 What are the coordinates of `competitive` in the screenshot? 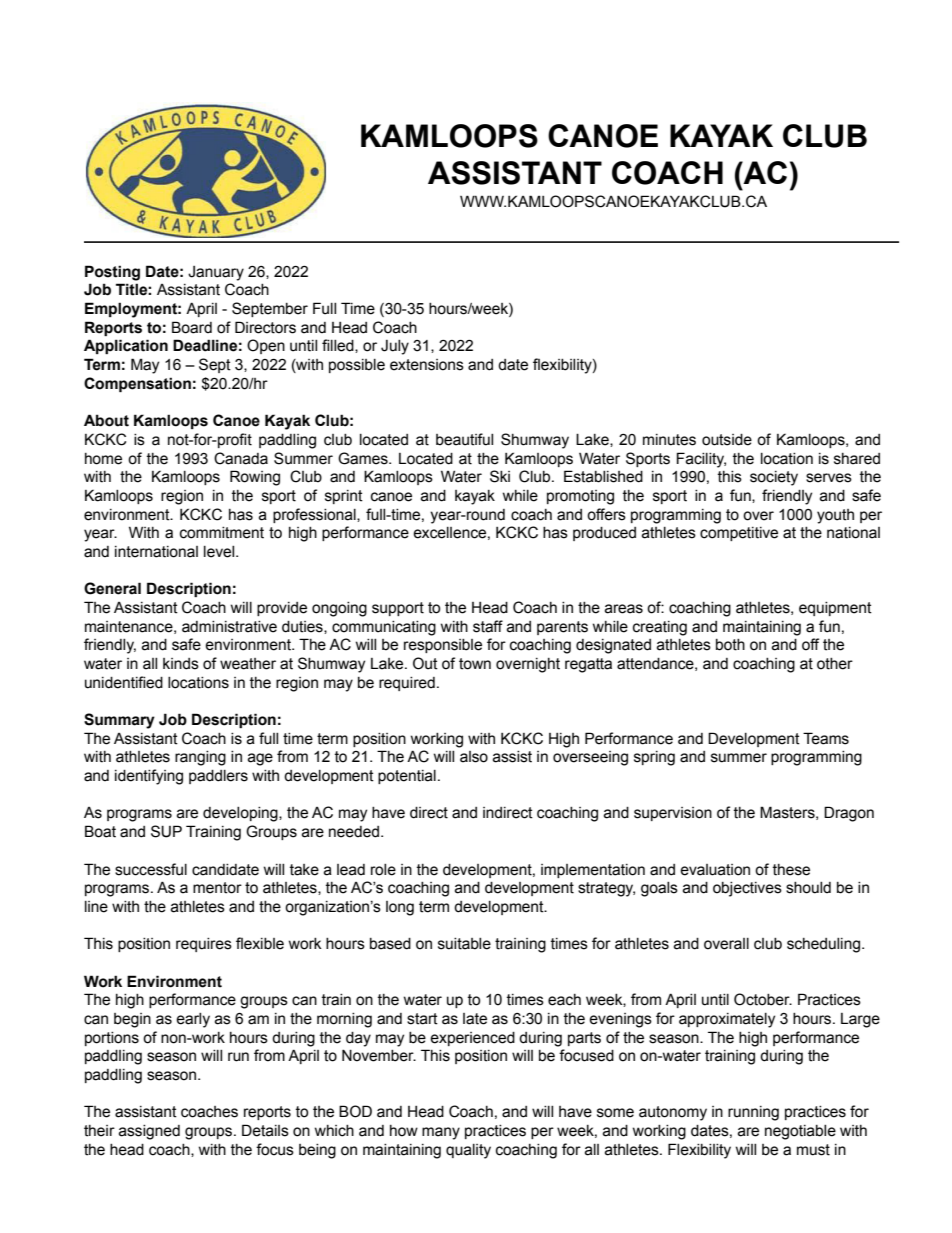 It's located at (739, 534).
